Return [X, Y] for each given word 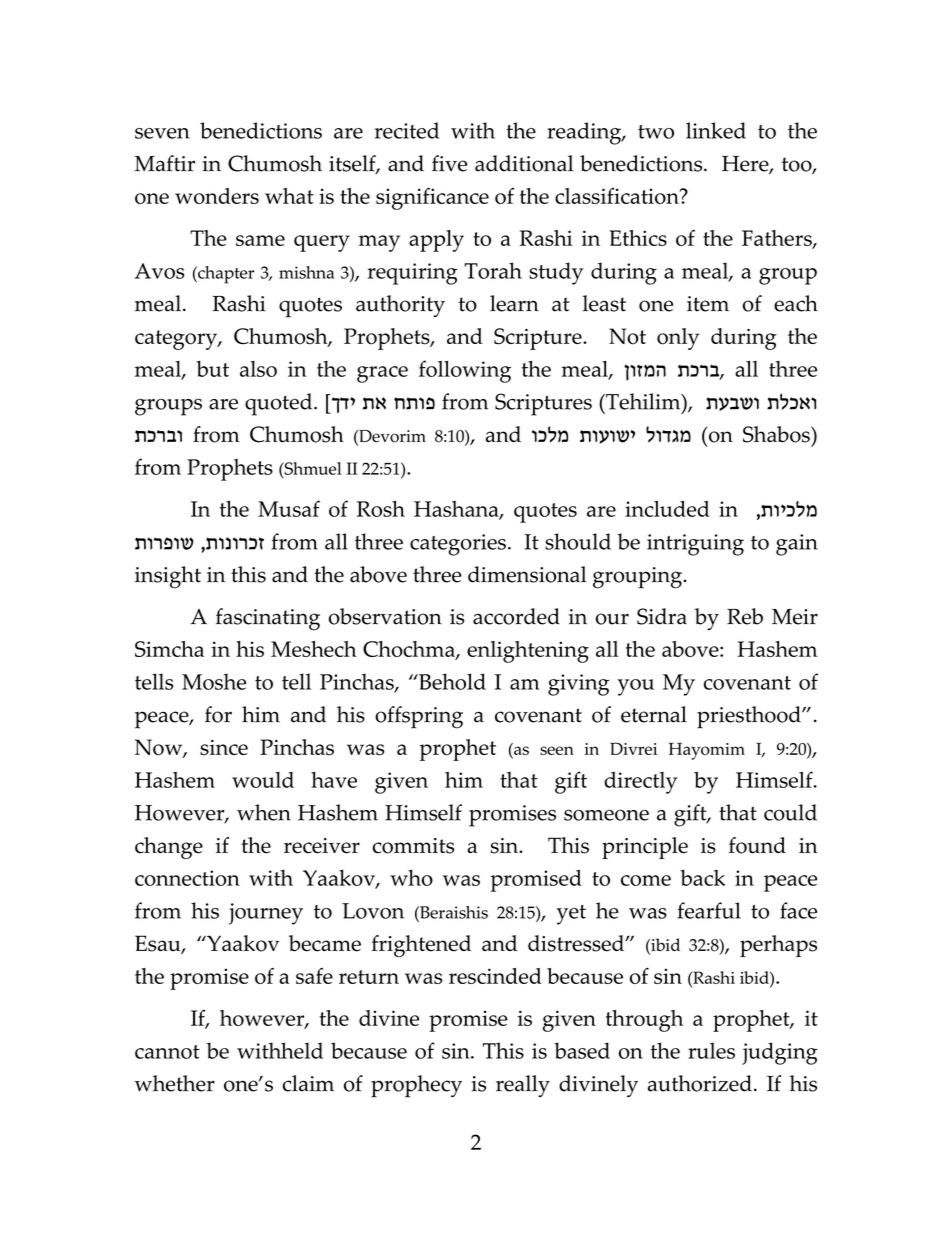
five [449, 163]
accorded [516, 616]
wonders [217, 196]
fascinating [268, 619]
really [523, 1086]
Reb [745, 616]
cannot [167, 1052]
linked [716, 130]
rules [711, 1050]
